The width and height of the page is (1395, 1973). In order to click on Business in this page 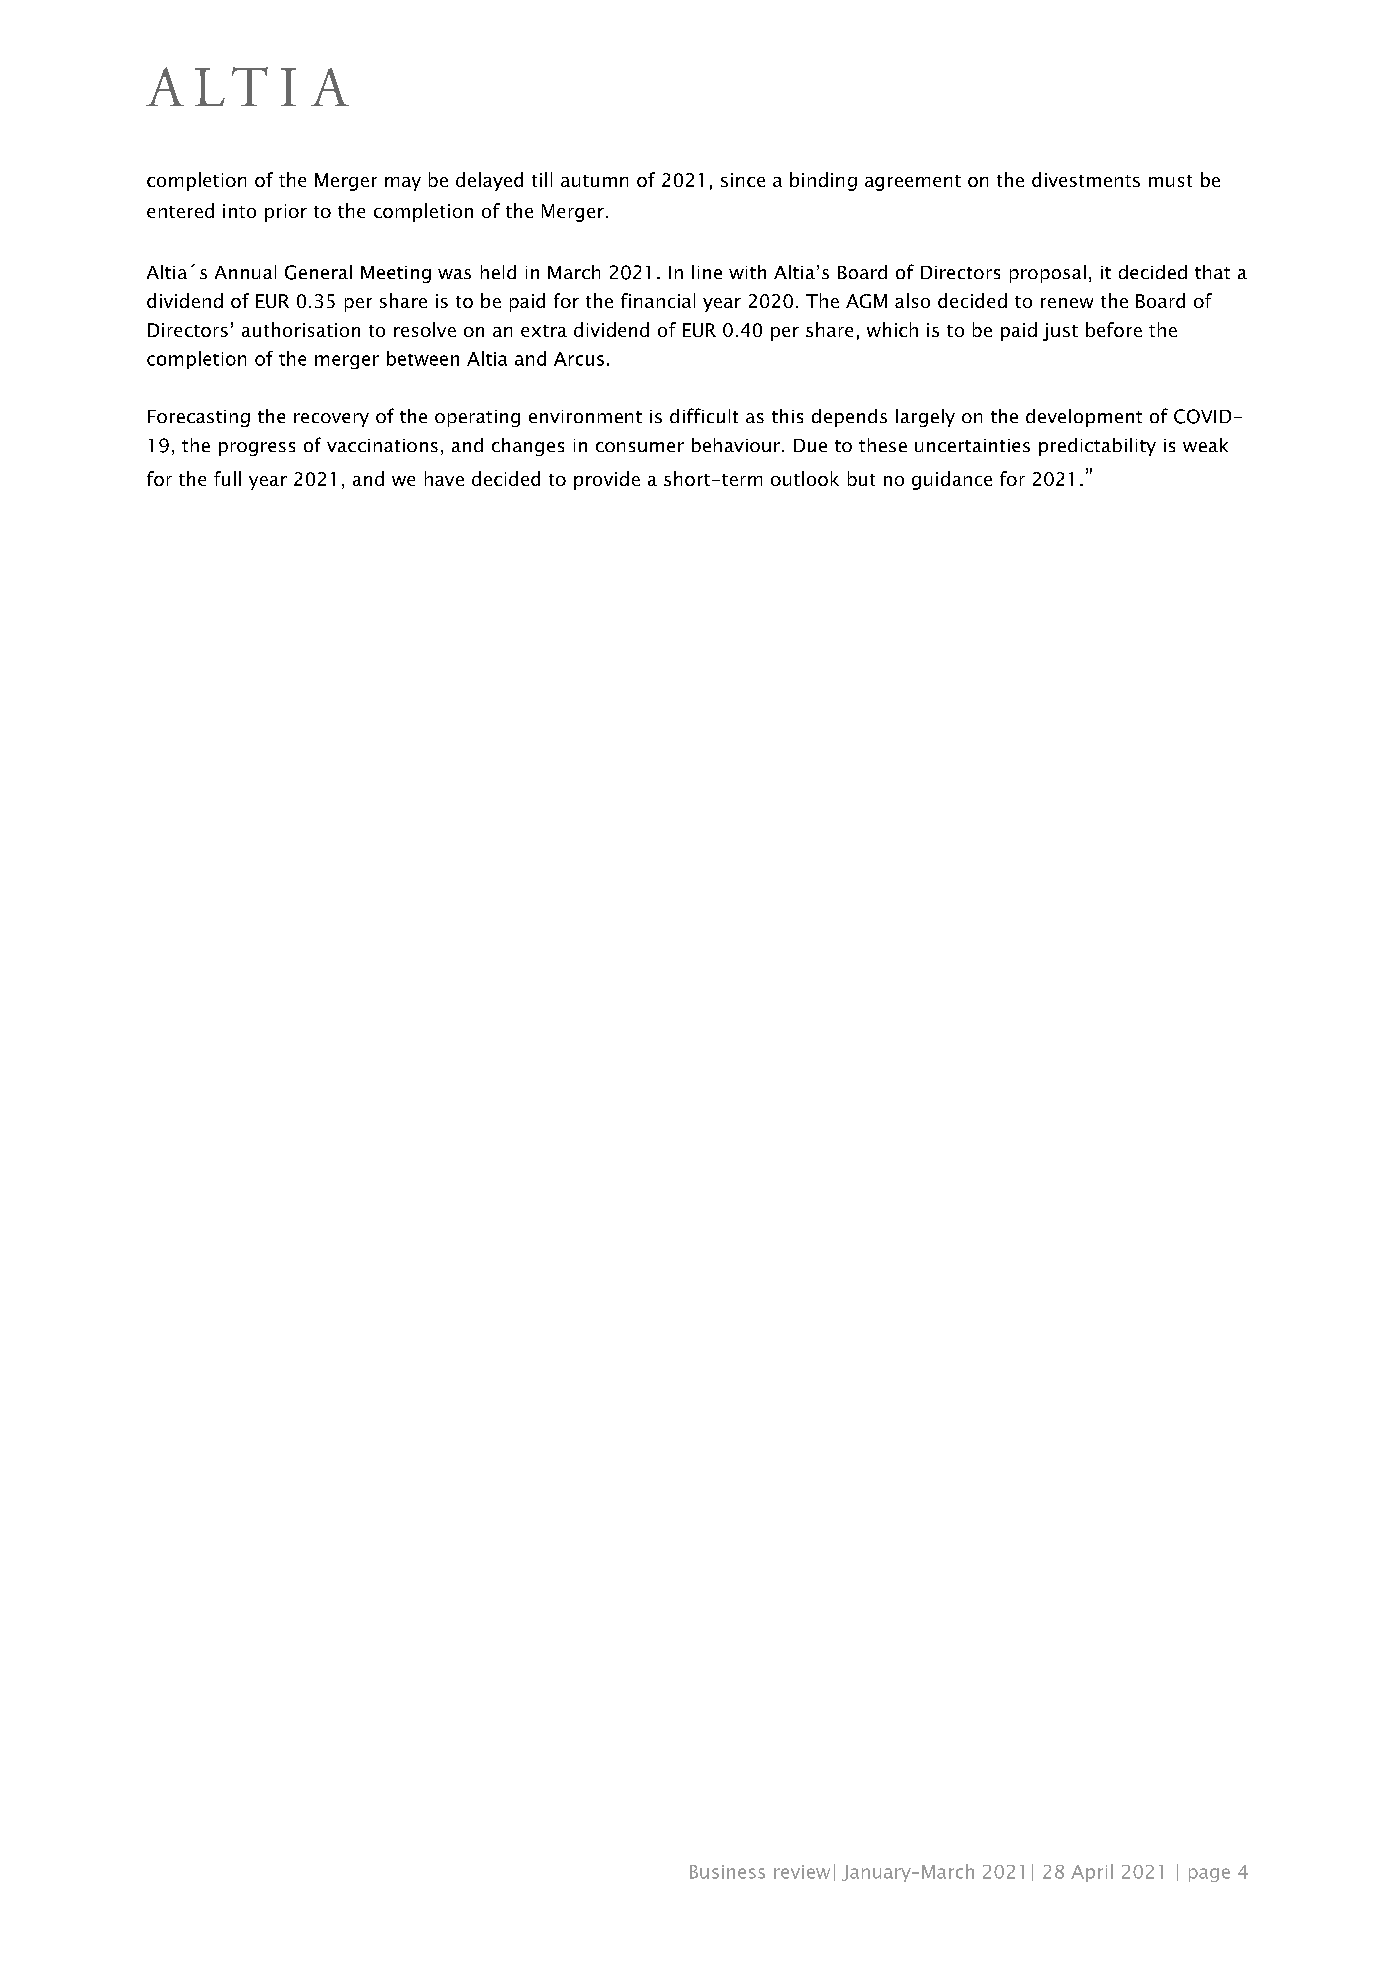, I will do `click(727, 1872)`.
